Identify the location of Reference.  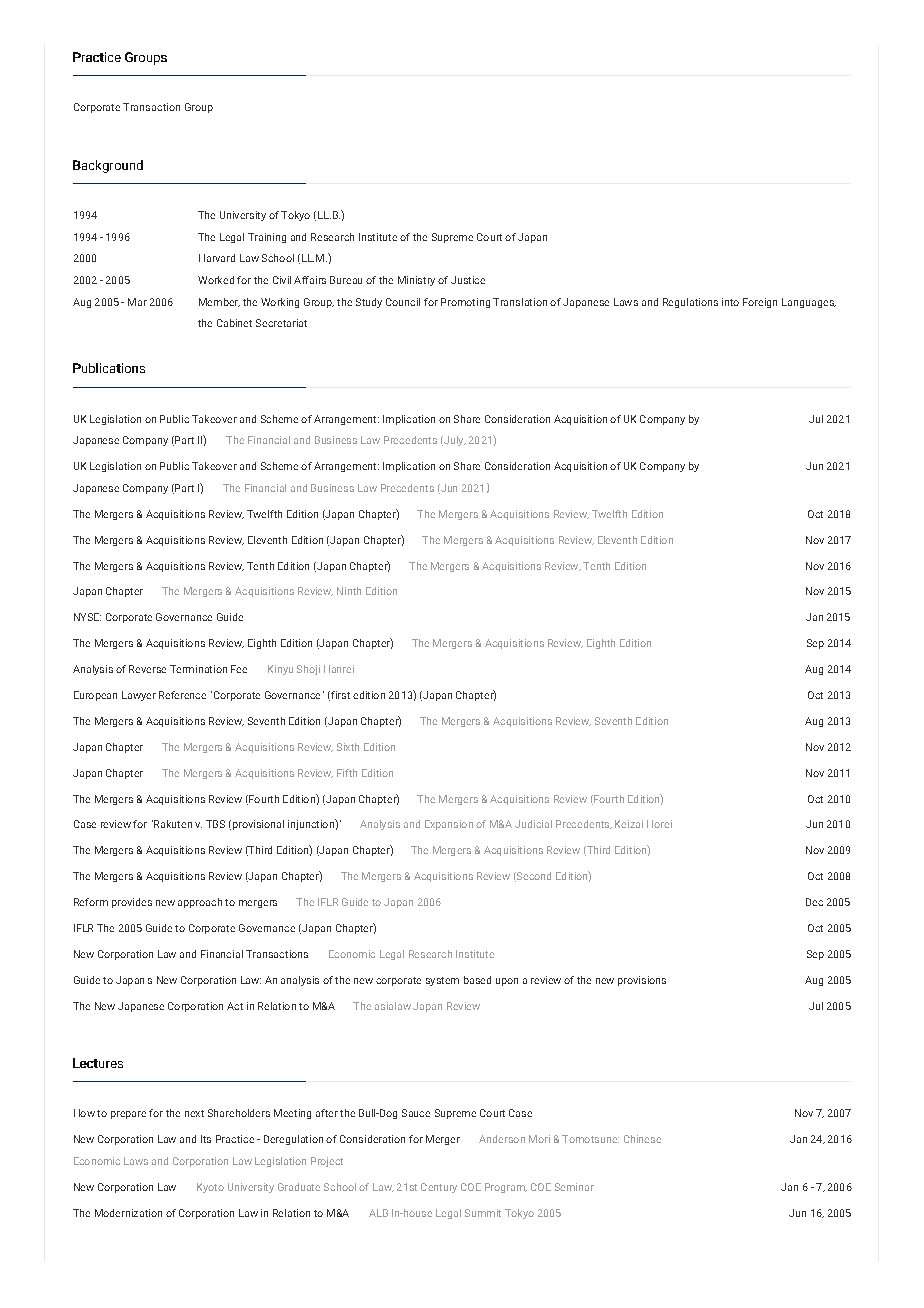
(182, 695).
